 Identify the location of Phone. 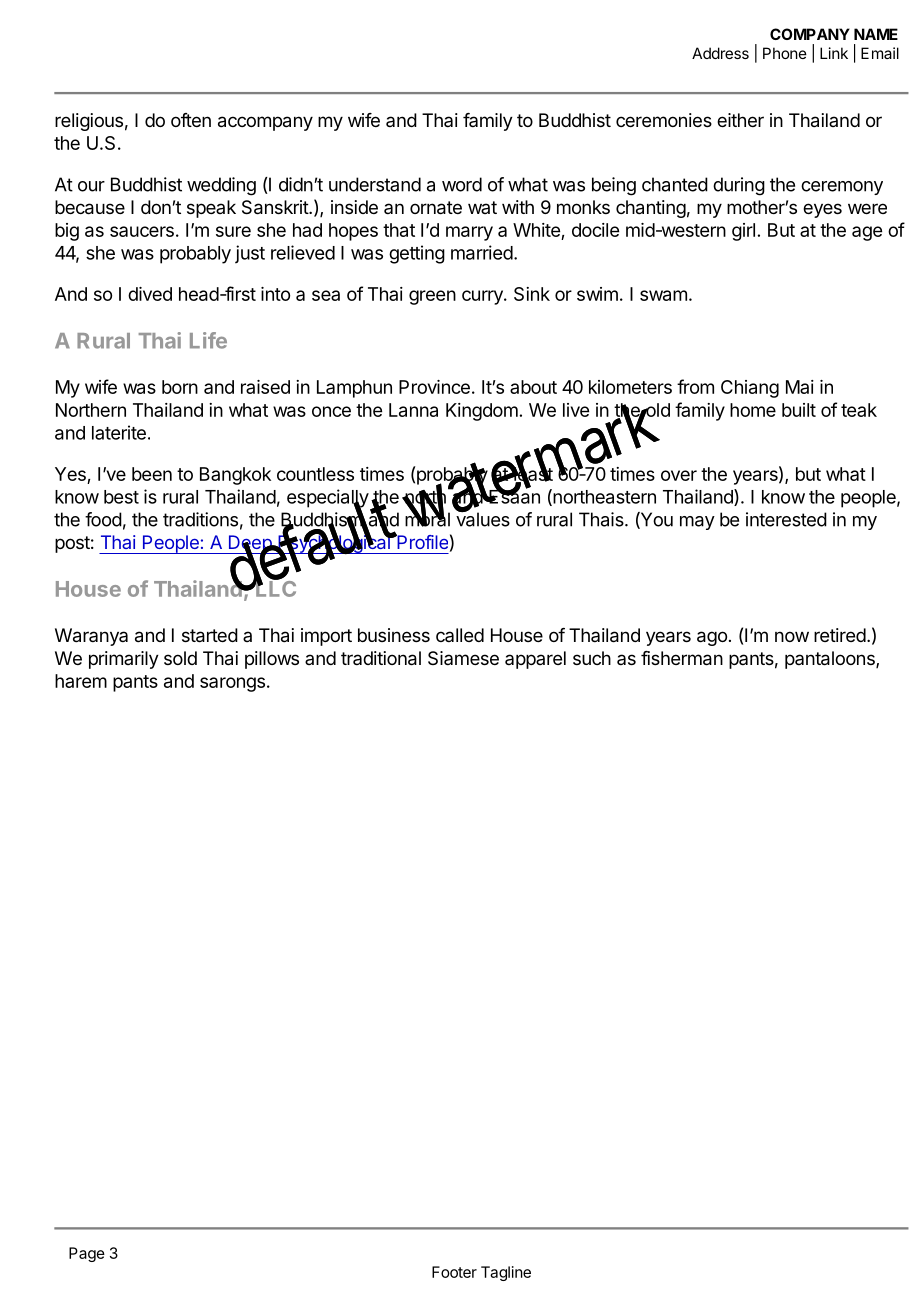
(785, 53).
